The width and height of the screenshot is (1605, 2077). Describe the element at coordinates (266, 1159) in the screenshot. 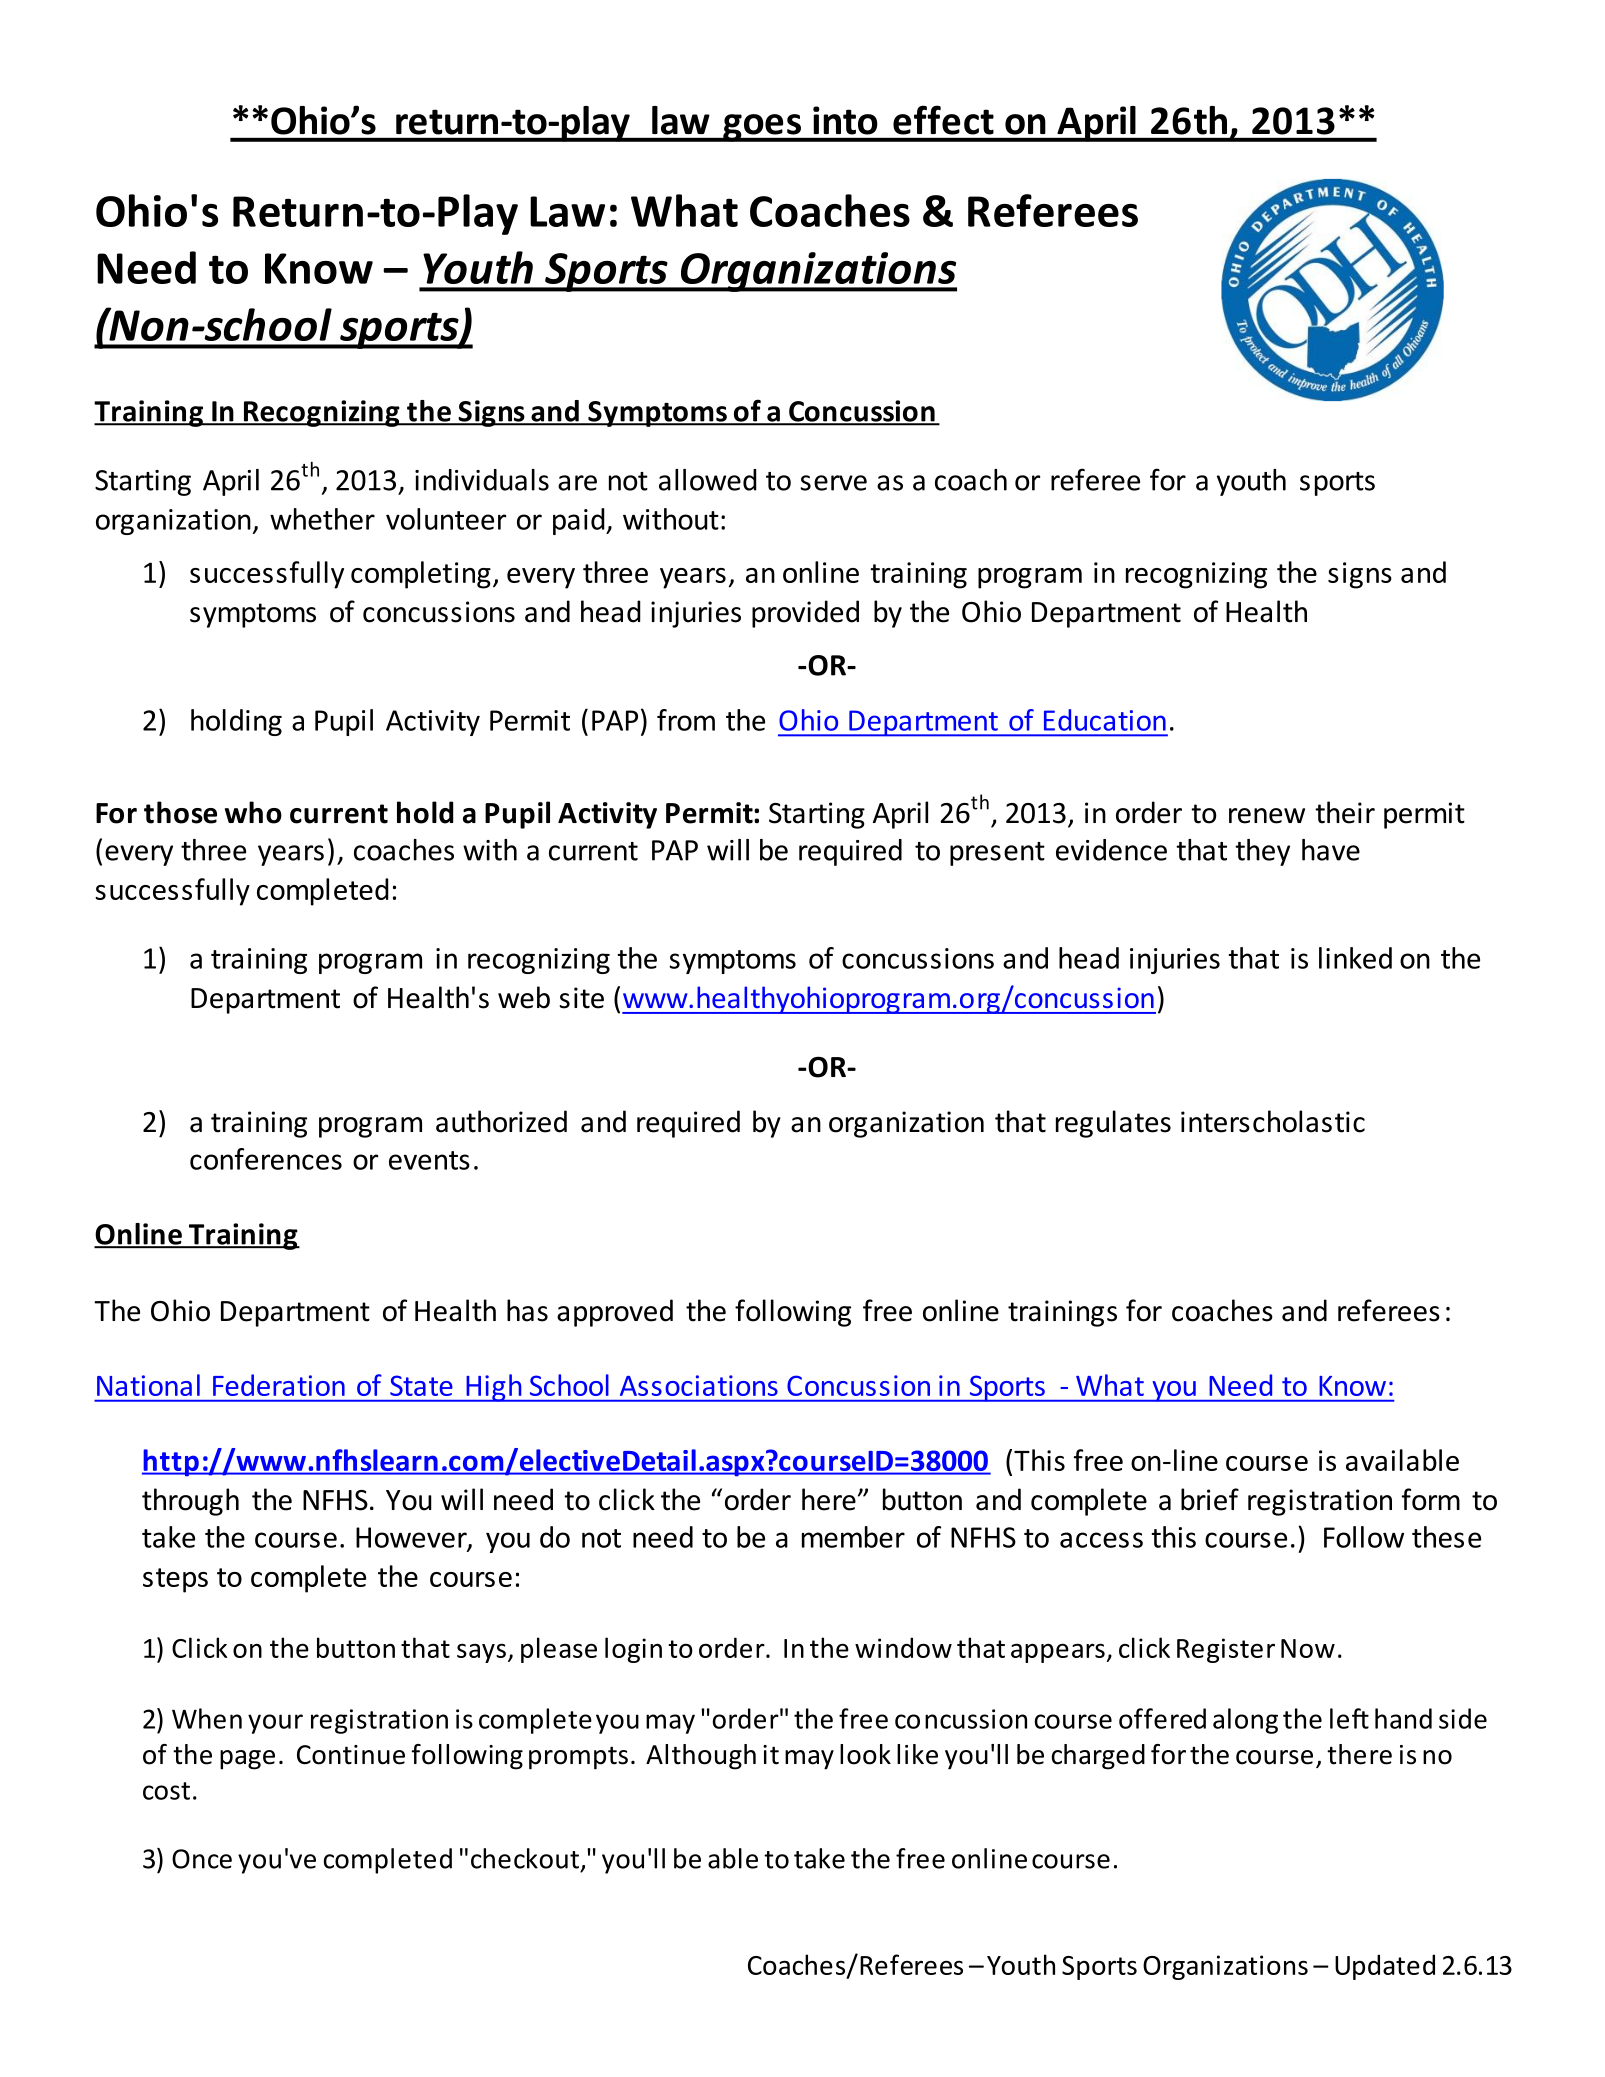

I see `conferences` at that location.
